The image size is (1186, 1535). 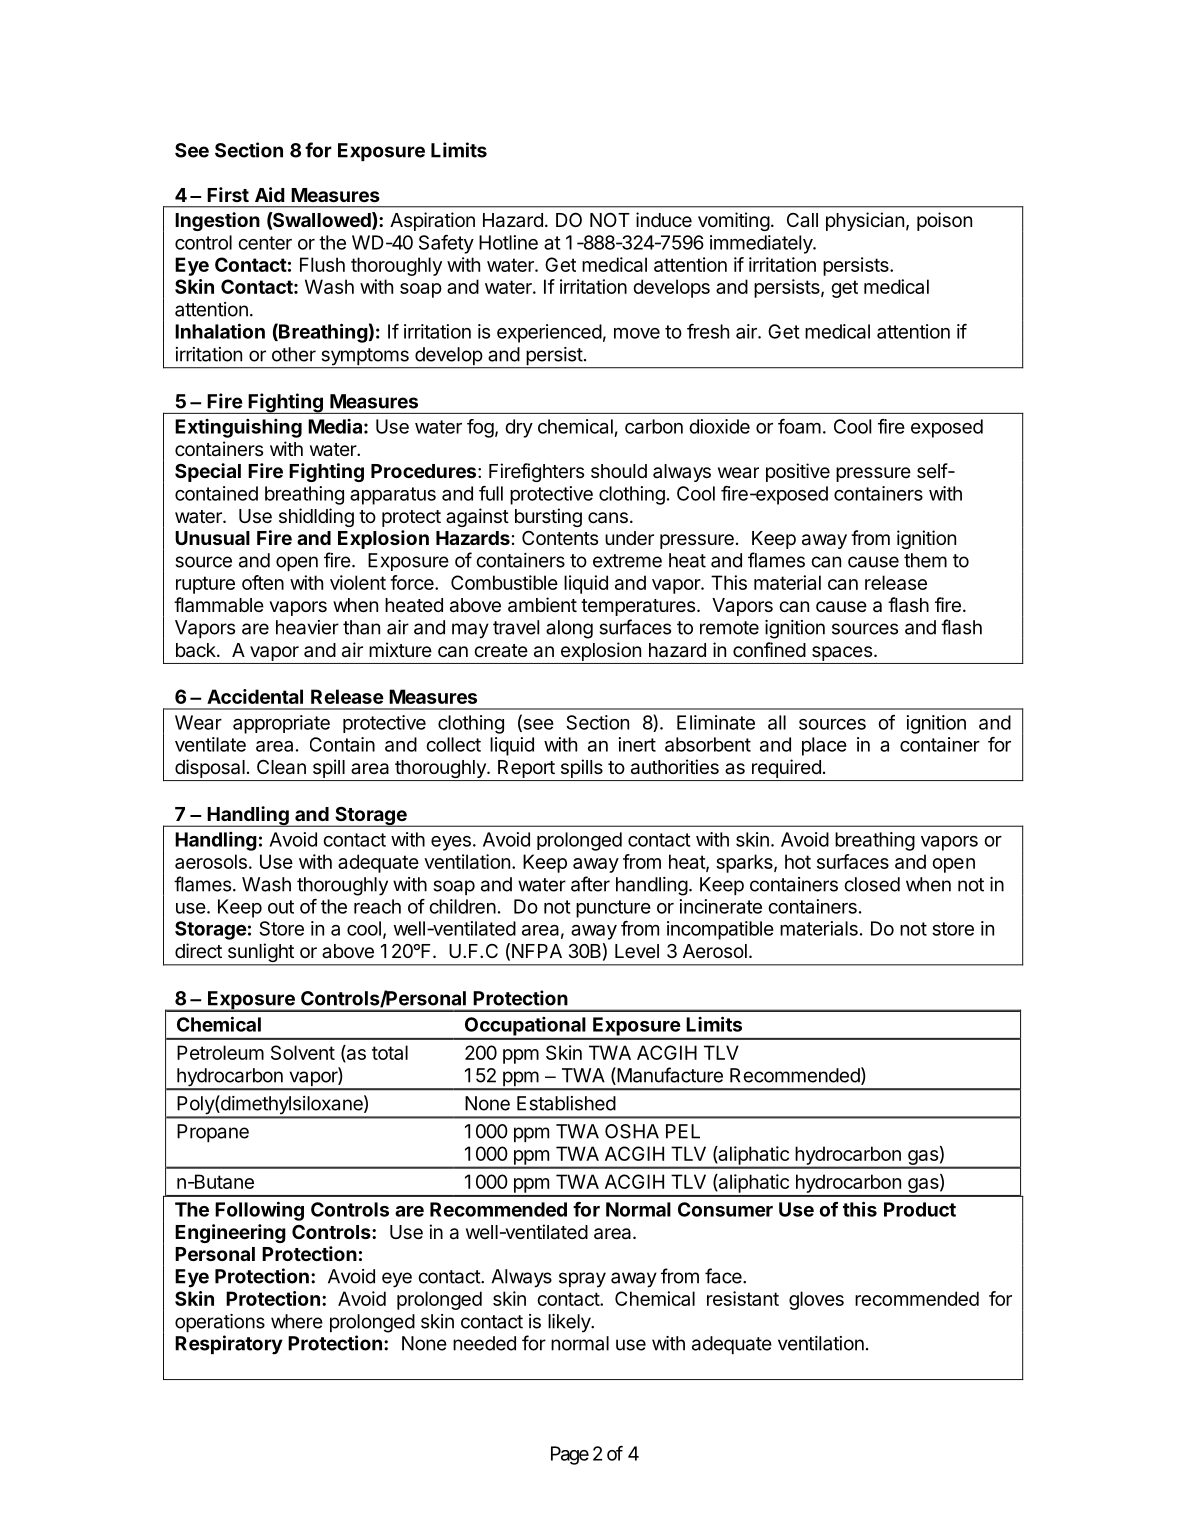 I want to click on place, so click(x=824, y=746).
